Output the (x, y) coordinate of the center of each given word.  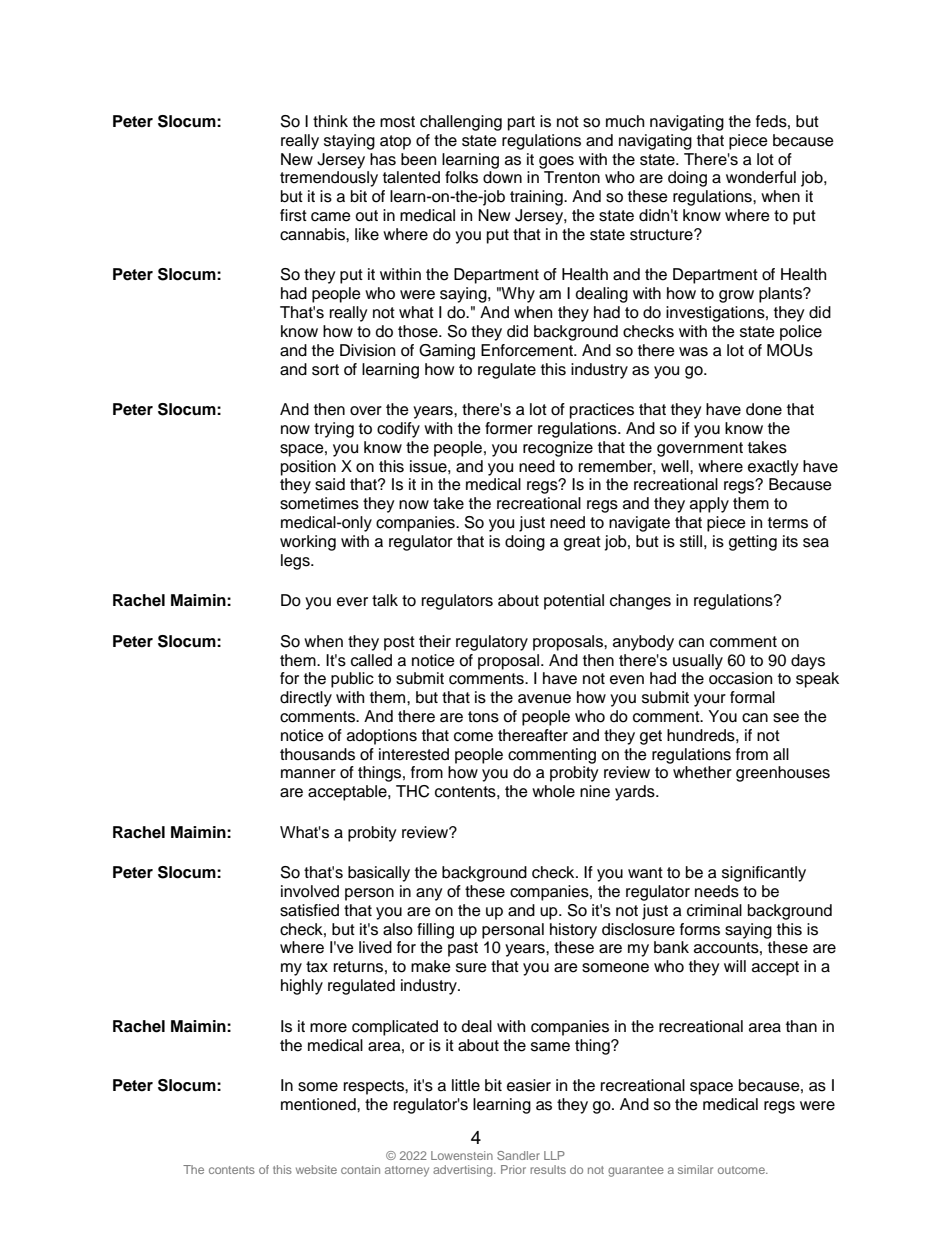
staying (349, 142)
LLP (554, 1155)
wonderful (761, 177)
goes (556, 162)
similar (695, 1169)
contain (360, 1169)
